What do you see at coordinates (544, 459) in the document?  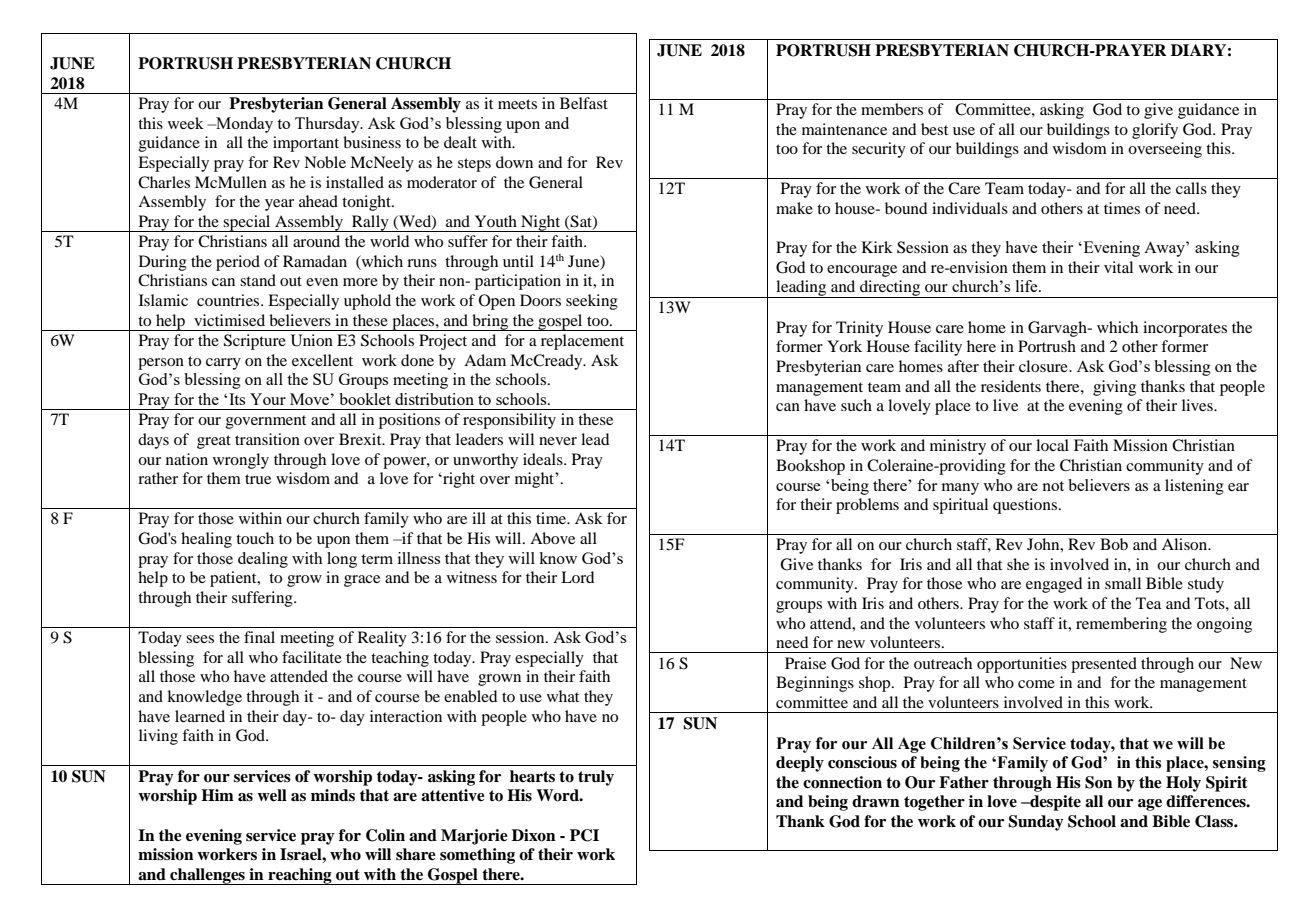 I see `ideals` at bounding box center [544, 459].
